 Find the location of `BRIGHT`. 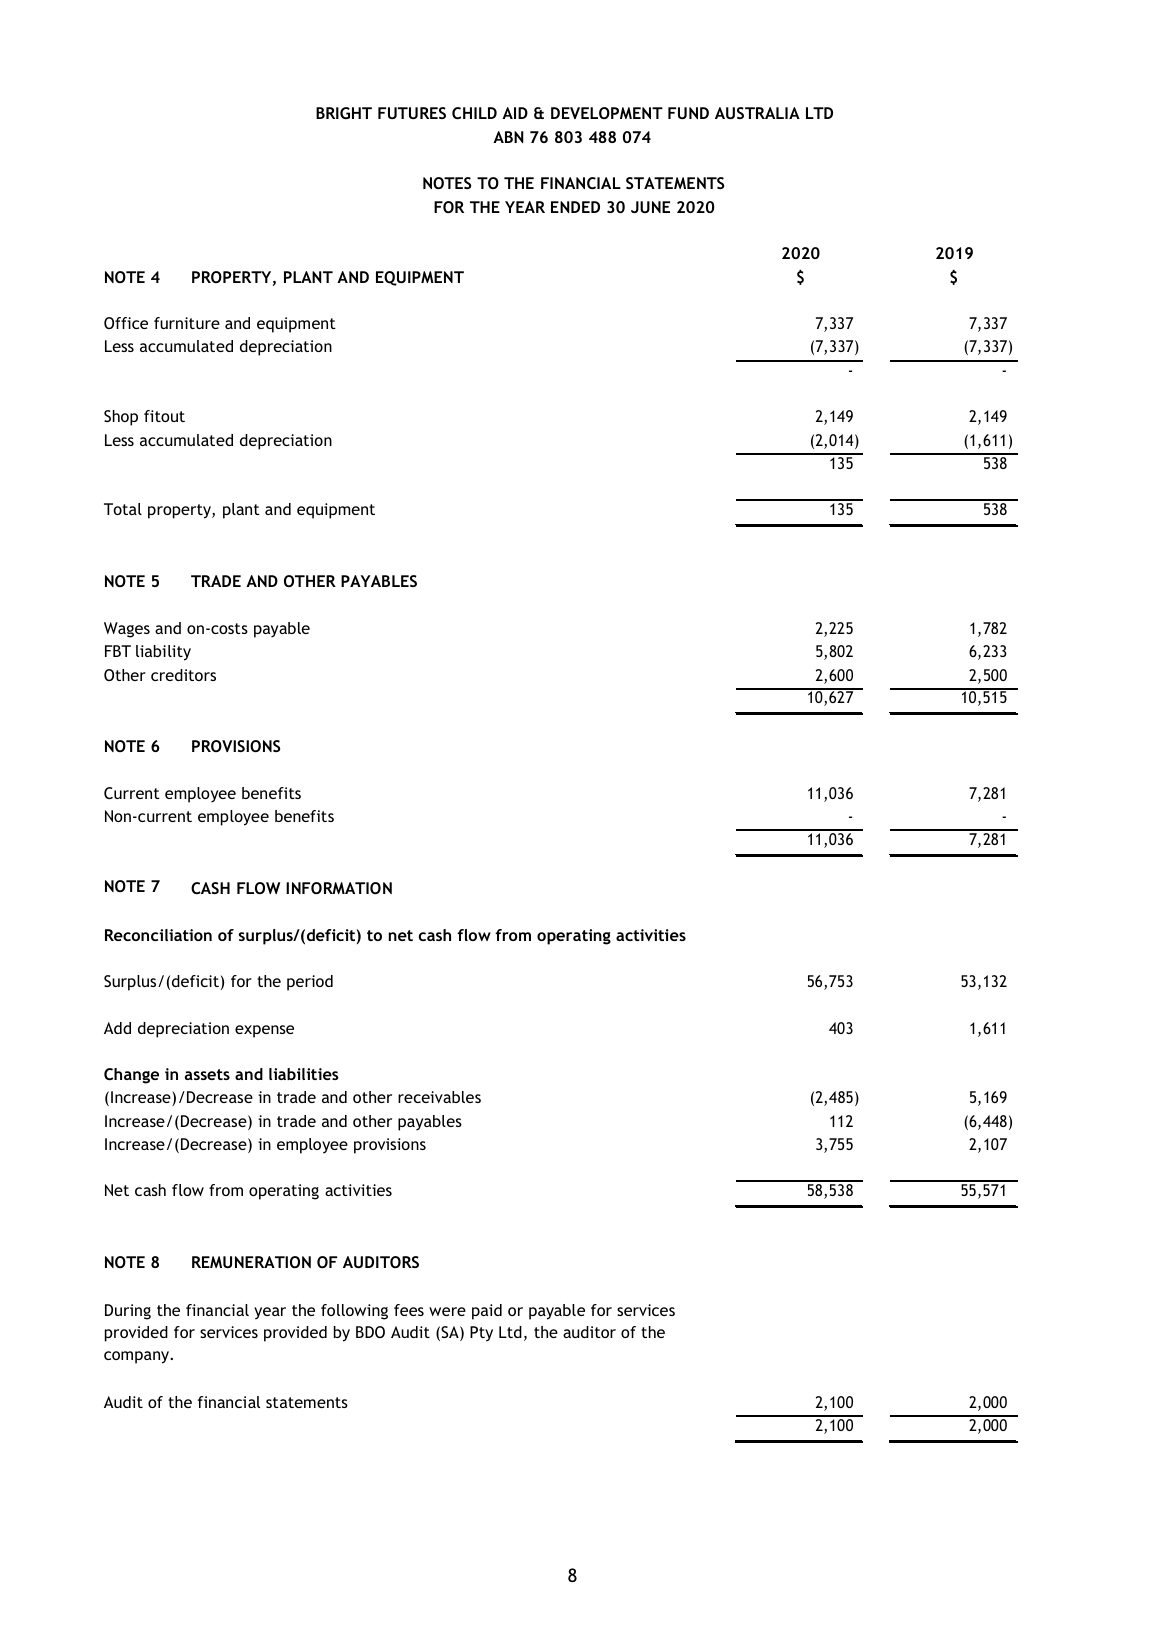

BRIGHT is located at coordinates (344, 113).
